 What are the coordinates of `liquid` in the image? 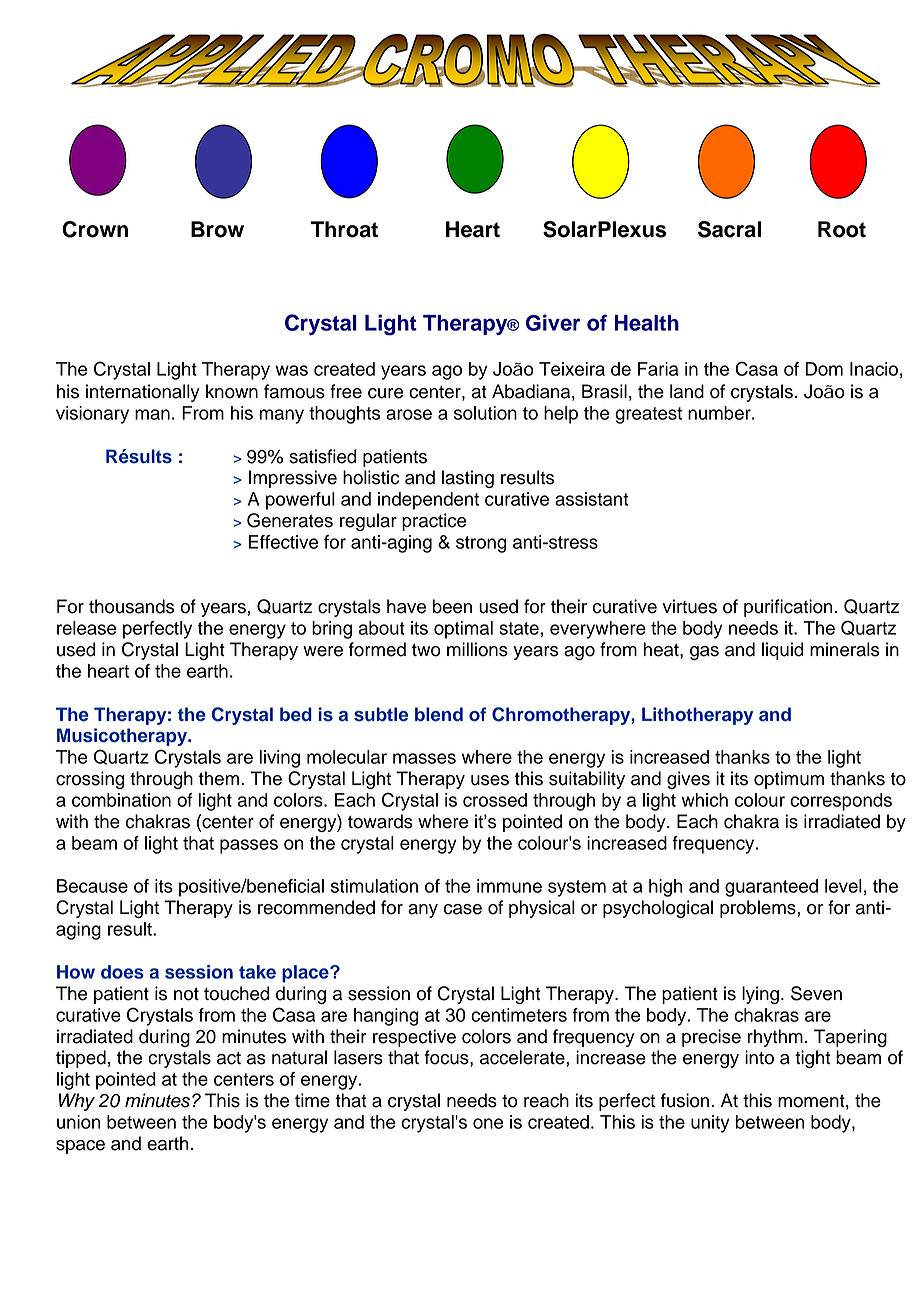 It's located at (783, 651).
